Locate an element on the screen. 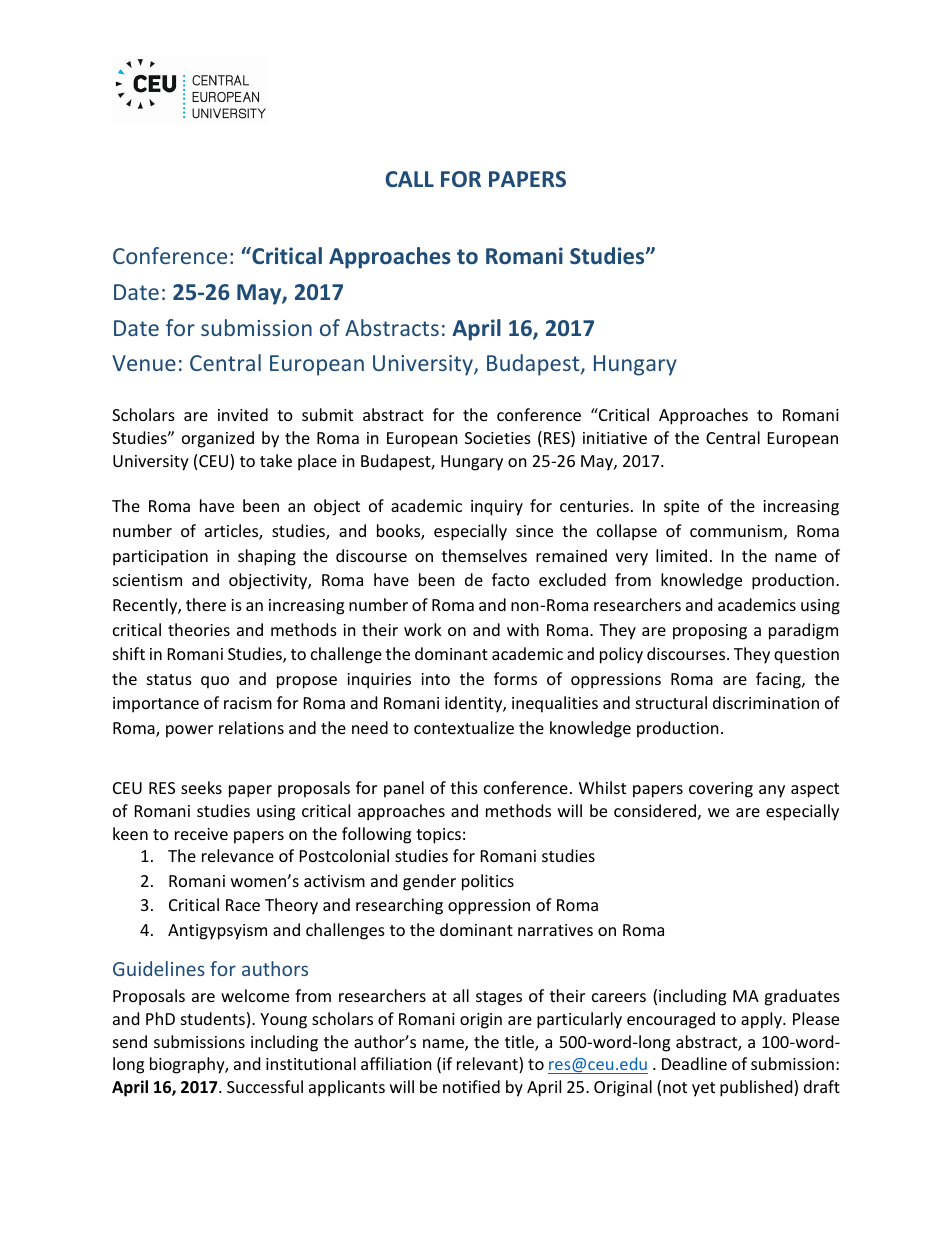  theories is located at coordinates (199, 629).
